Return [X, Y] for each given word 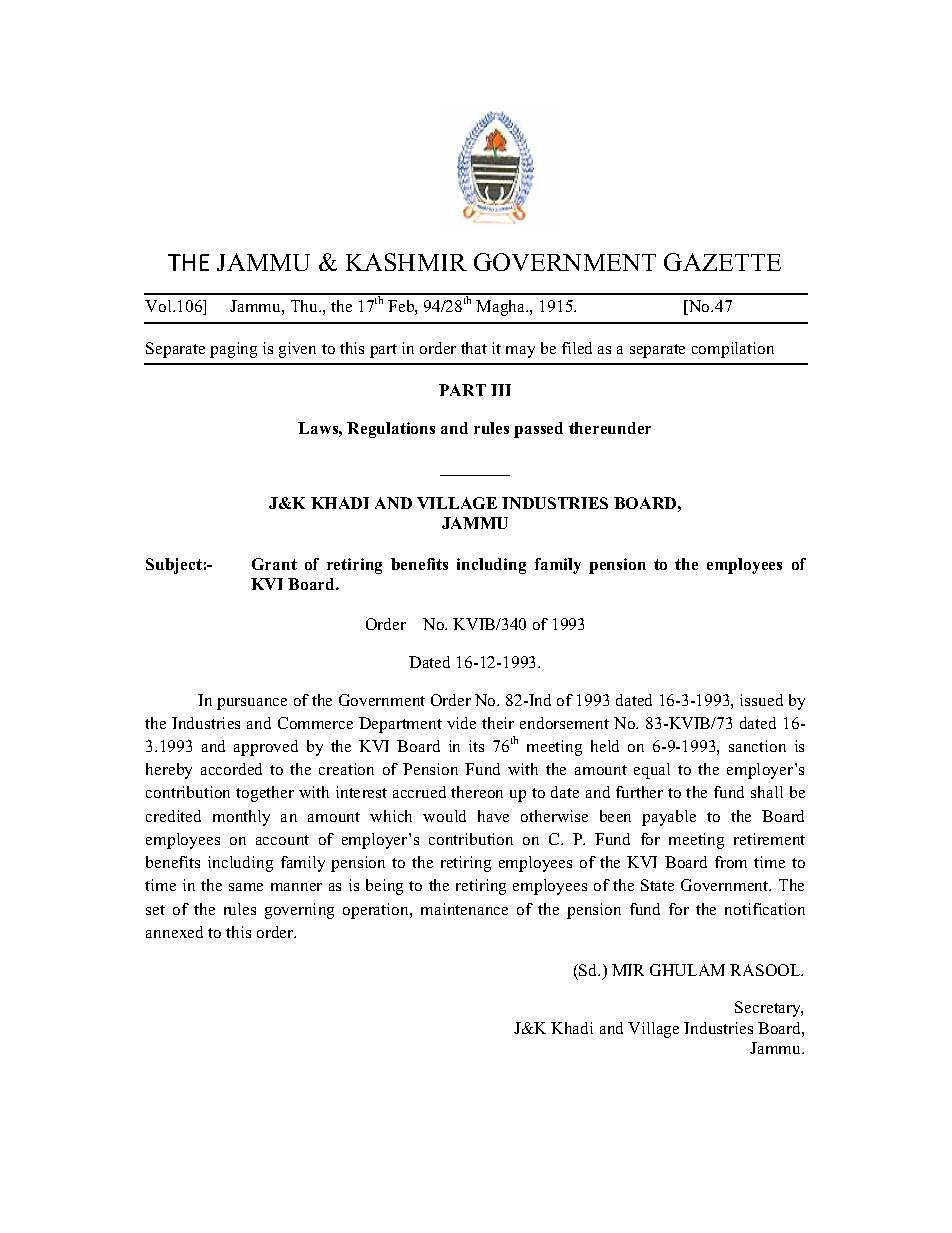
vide [461, 723]
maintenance [464, 909]
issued [761, 700]
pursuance [252, 704]
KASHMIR [406, 262]
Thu [306, 306]
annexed [174, 932]
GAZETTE [722, 262]
